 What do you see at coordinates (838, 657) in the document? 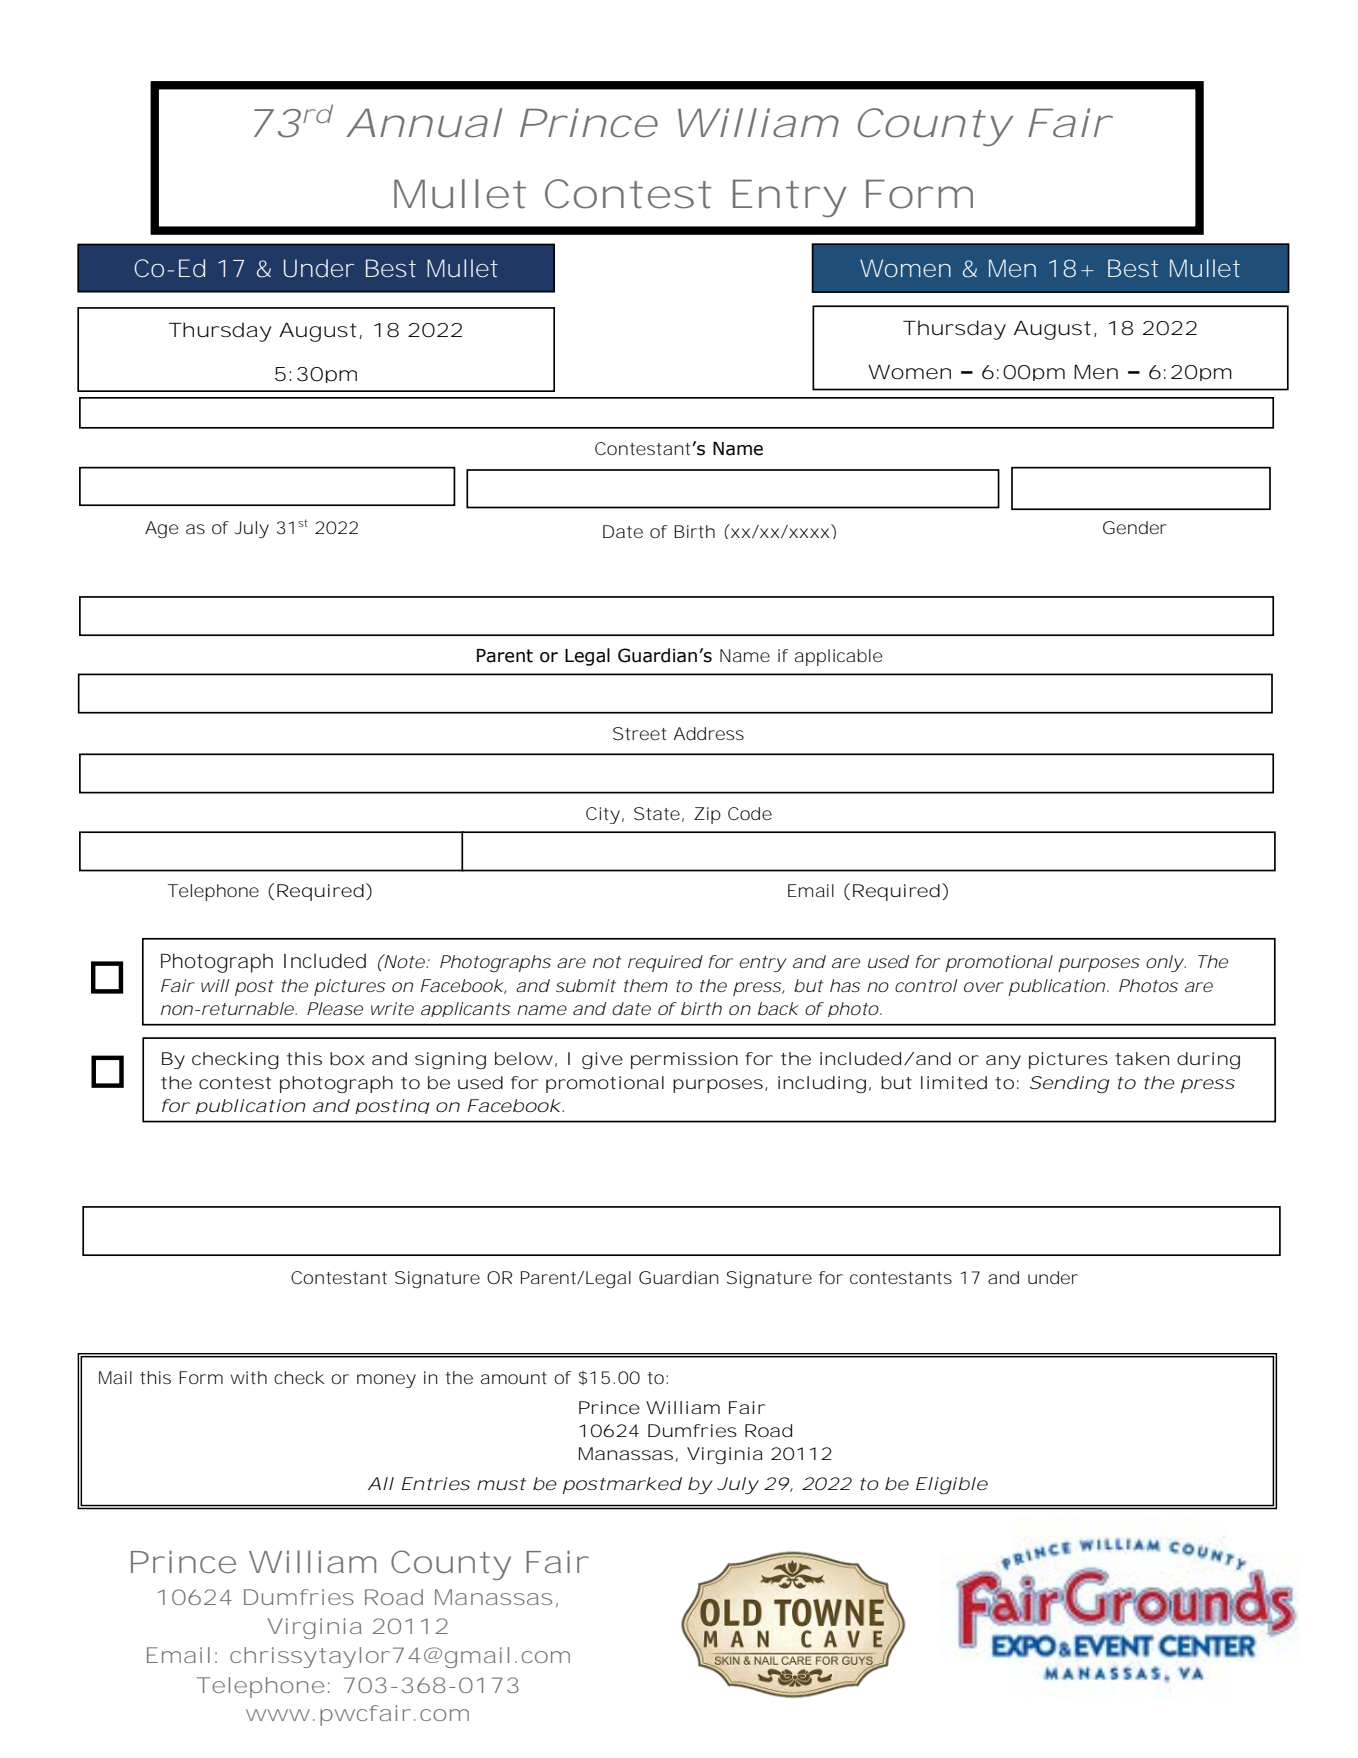
I see `applicable` at bounding box center [838, 657].
